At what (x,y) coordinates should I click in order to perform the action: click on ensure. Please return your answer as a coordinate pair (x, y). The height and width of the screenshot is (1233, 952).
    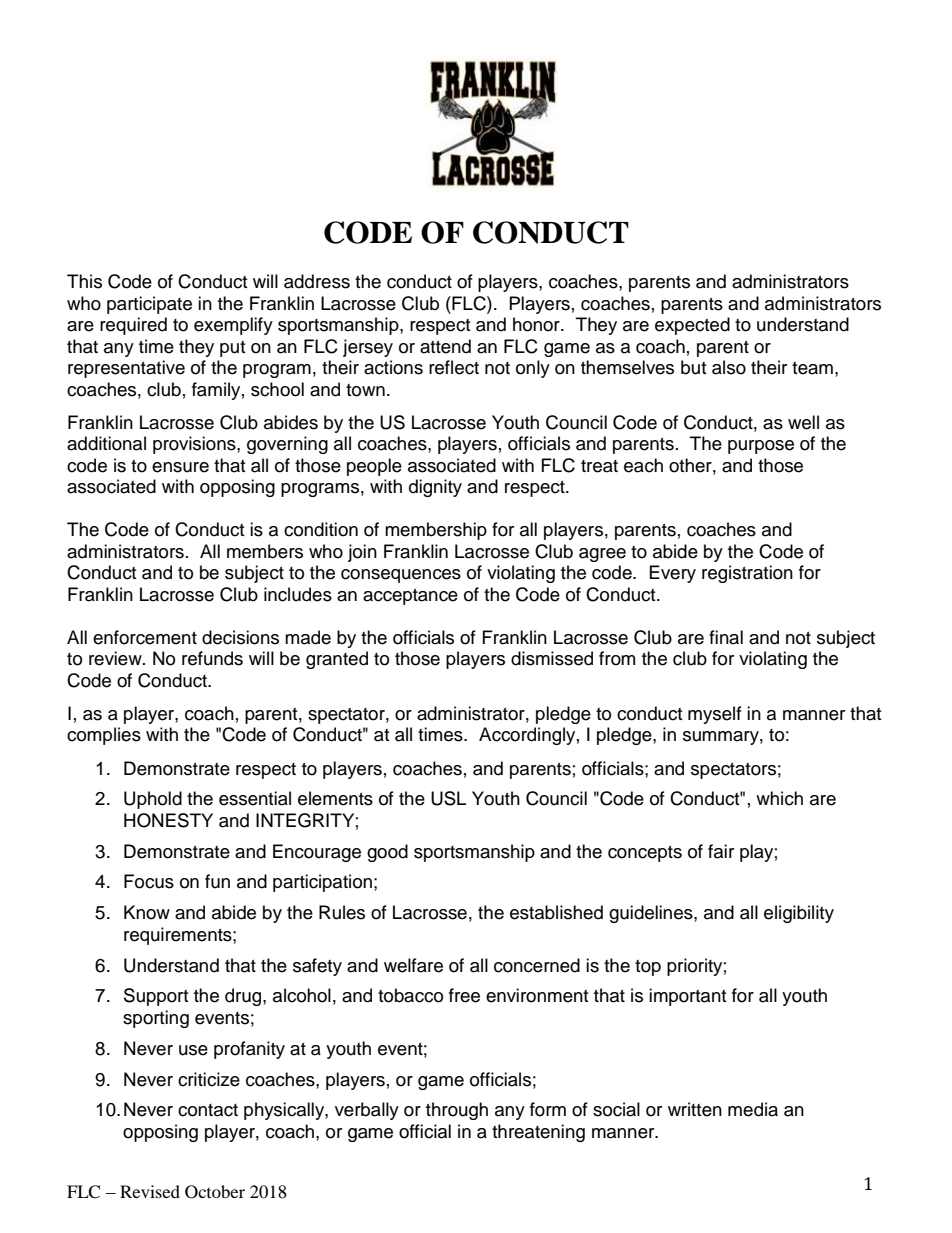
    Looking at the image, I should click on (180, 467).
